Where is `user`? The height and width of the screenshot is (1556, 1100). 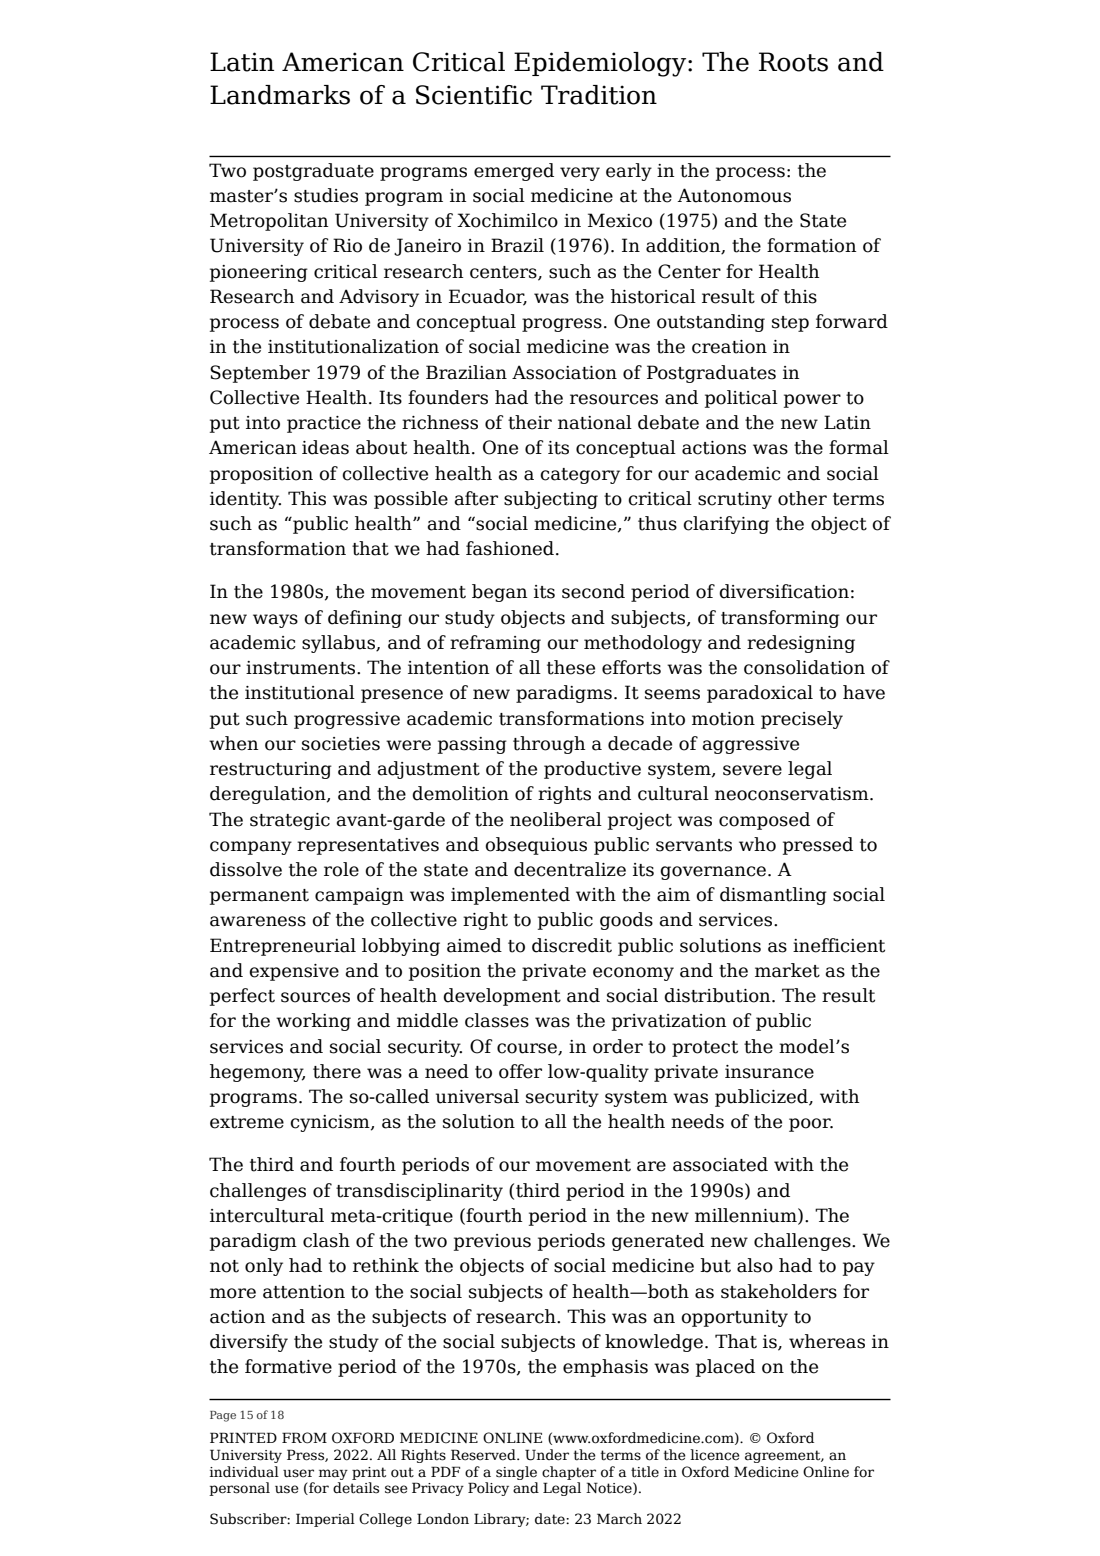
user is located at coordinates (298, 1473).
